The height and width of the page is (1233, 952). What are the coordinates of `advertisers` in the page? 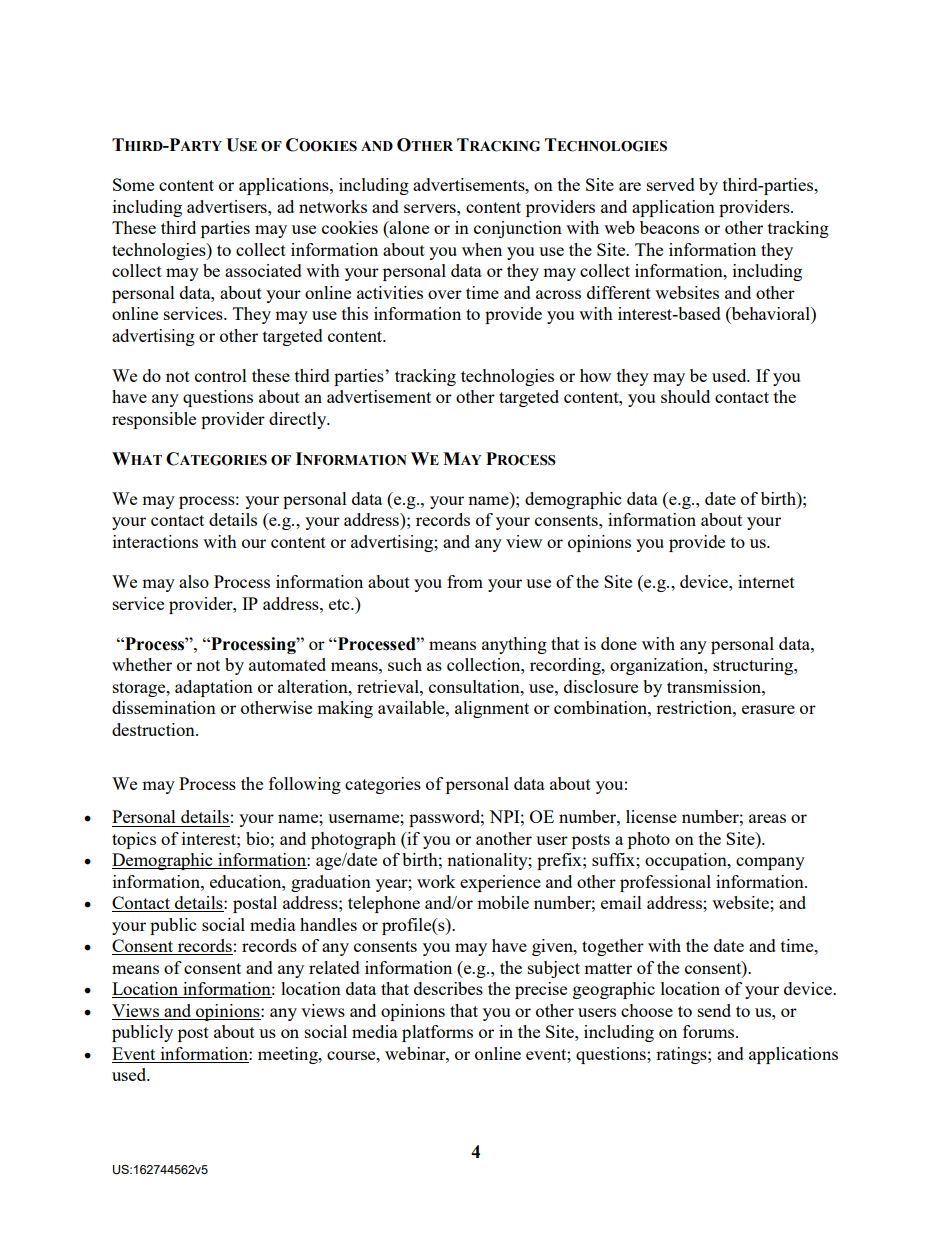 It's located at (228, 206).
